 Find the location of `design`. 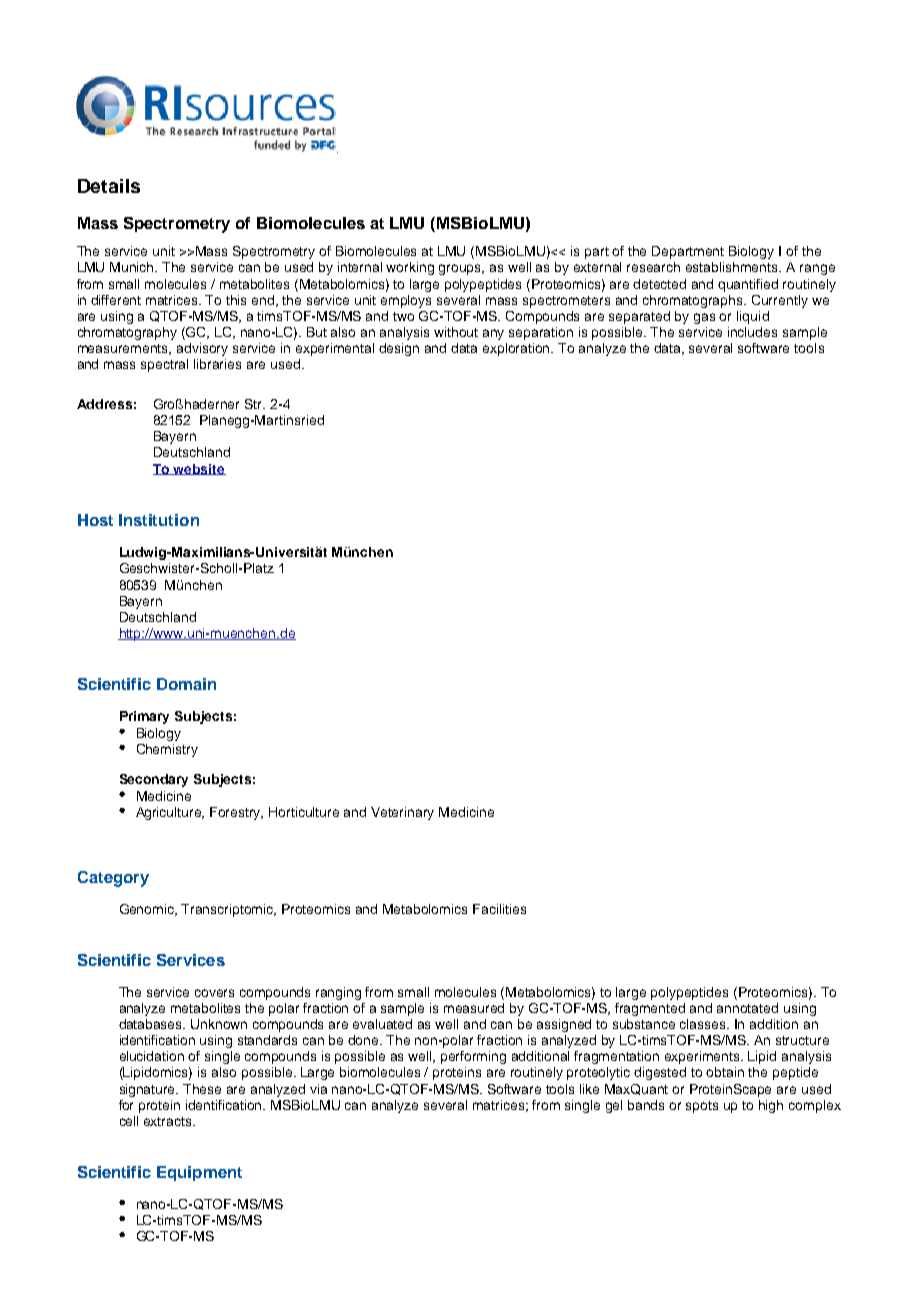

design is located at coordinates (399, 349).
